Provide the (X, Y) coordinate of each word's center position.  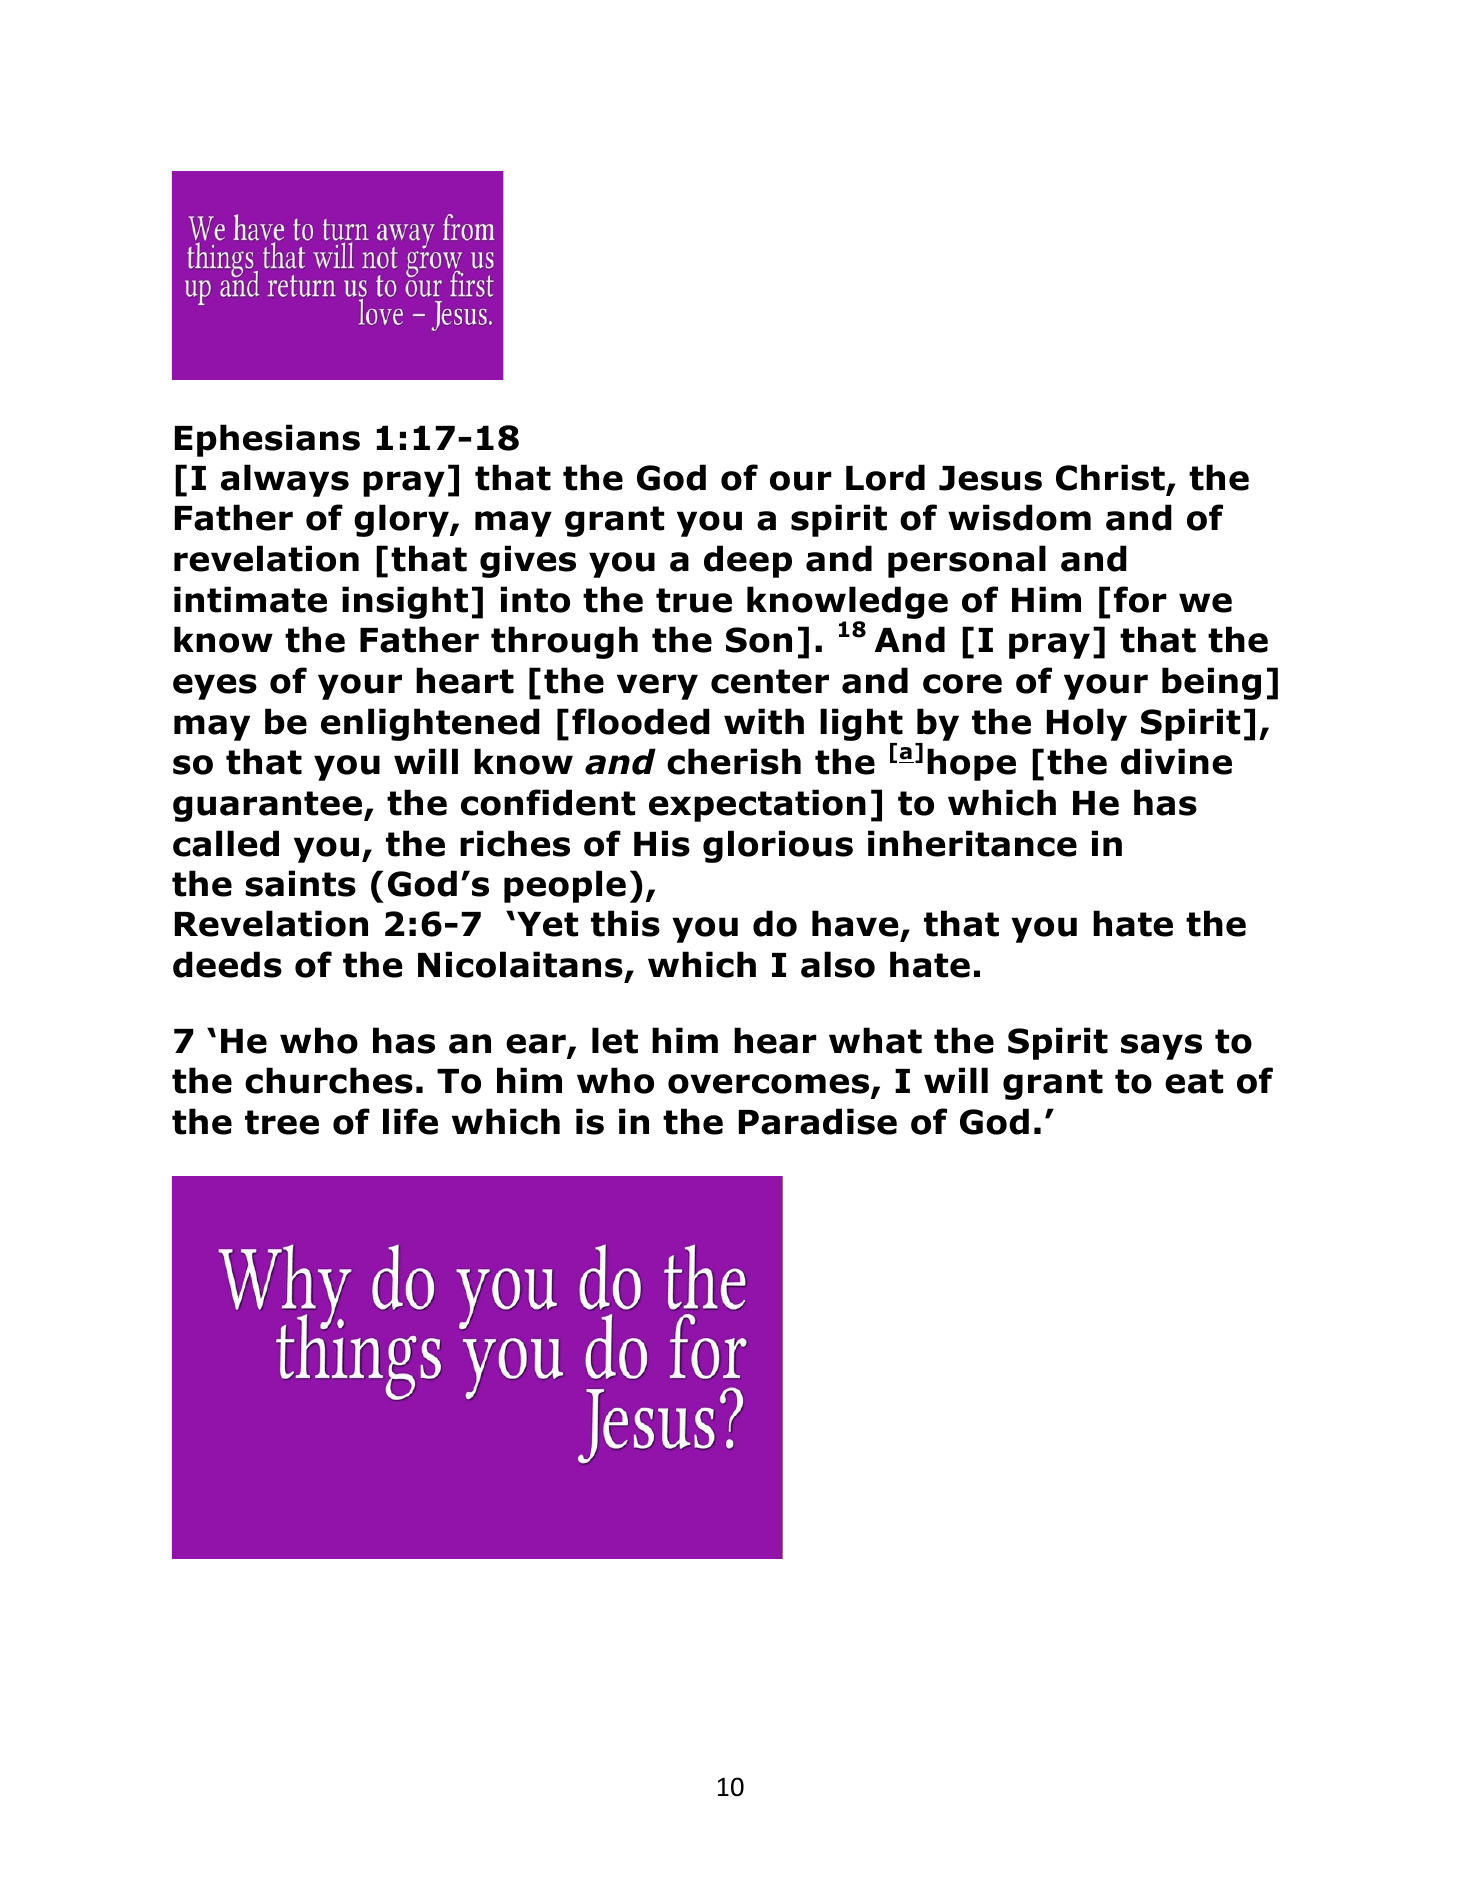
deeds (227, 964)
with (764, 721)
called (226, 843)
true (694, 600)
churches (329, 1080)
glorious (778, 846)
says (1161, 1047)
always (285, 480)
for (1140, 599)
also (838, 964)
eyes (215, 687)
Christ (1111, 479)
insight (405, 602)
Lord (885, 477)
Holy (1087, 724)
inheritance (972, 843)
